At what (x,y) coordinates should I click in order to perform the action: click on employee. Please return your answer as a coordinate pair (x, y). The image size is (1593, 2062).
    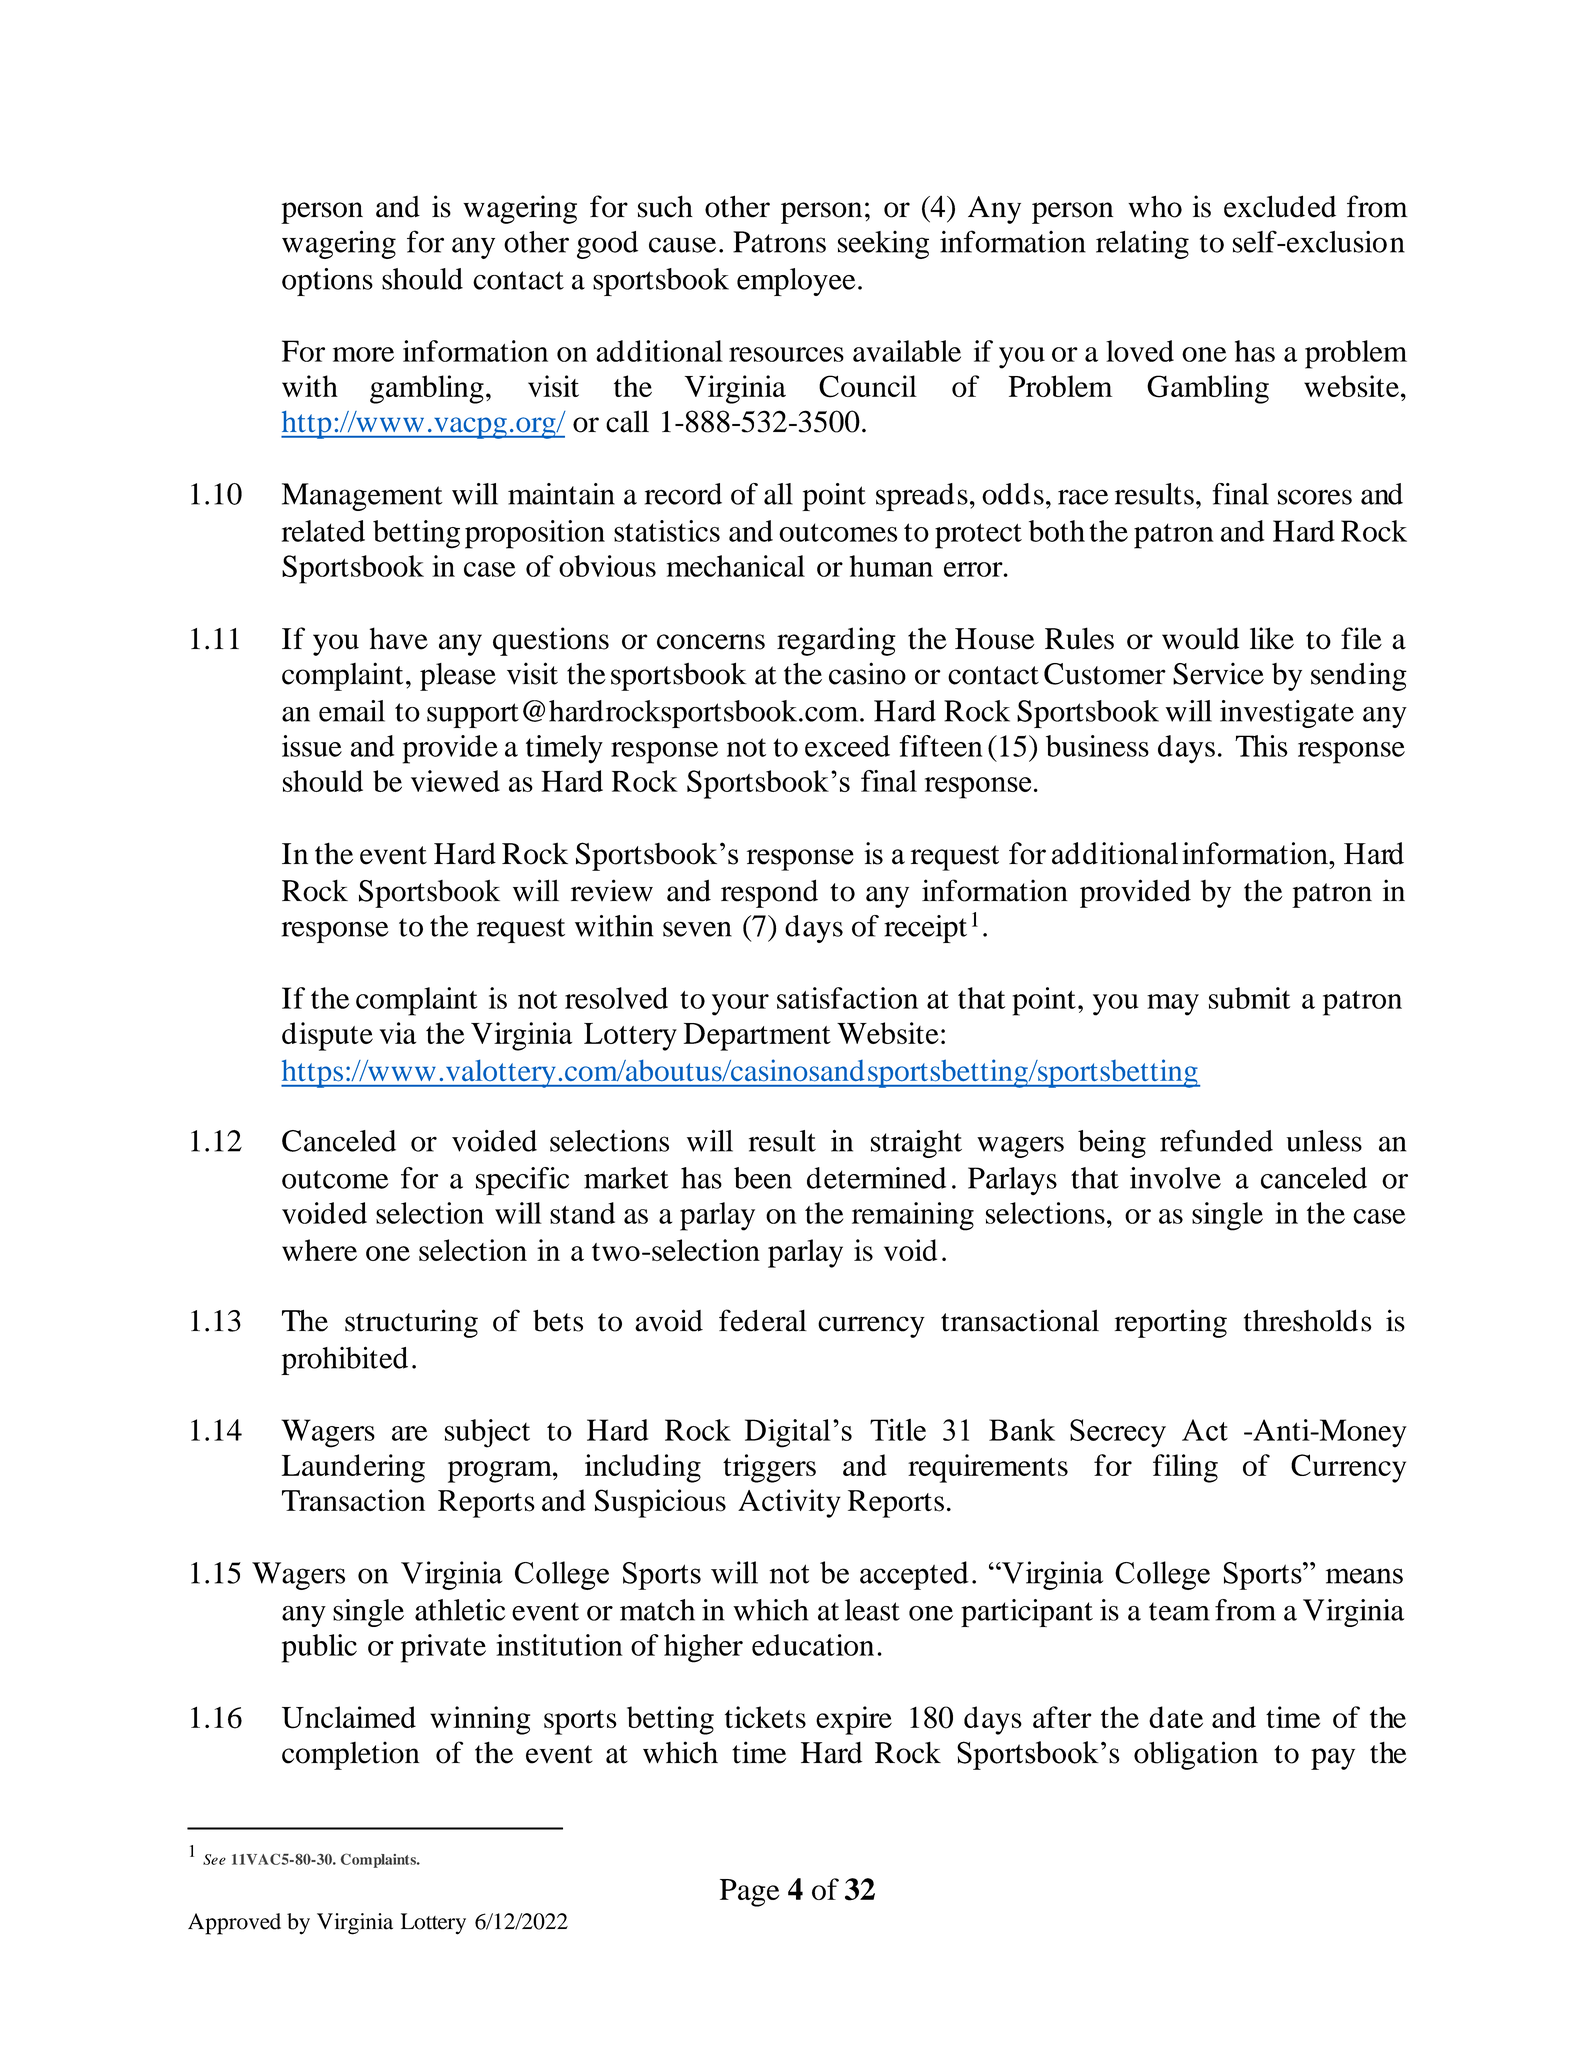
    Looking at the image, I should click on (796, 282).
